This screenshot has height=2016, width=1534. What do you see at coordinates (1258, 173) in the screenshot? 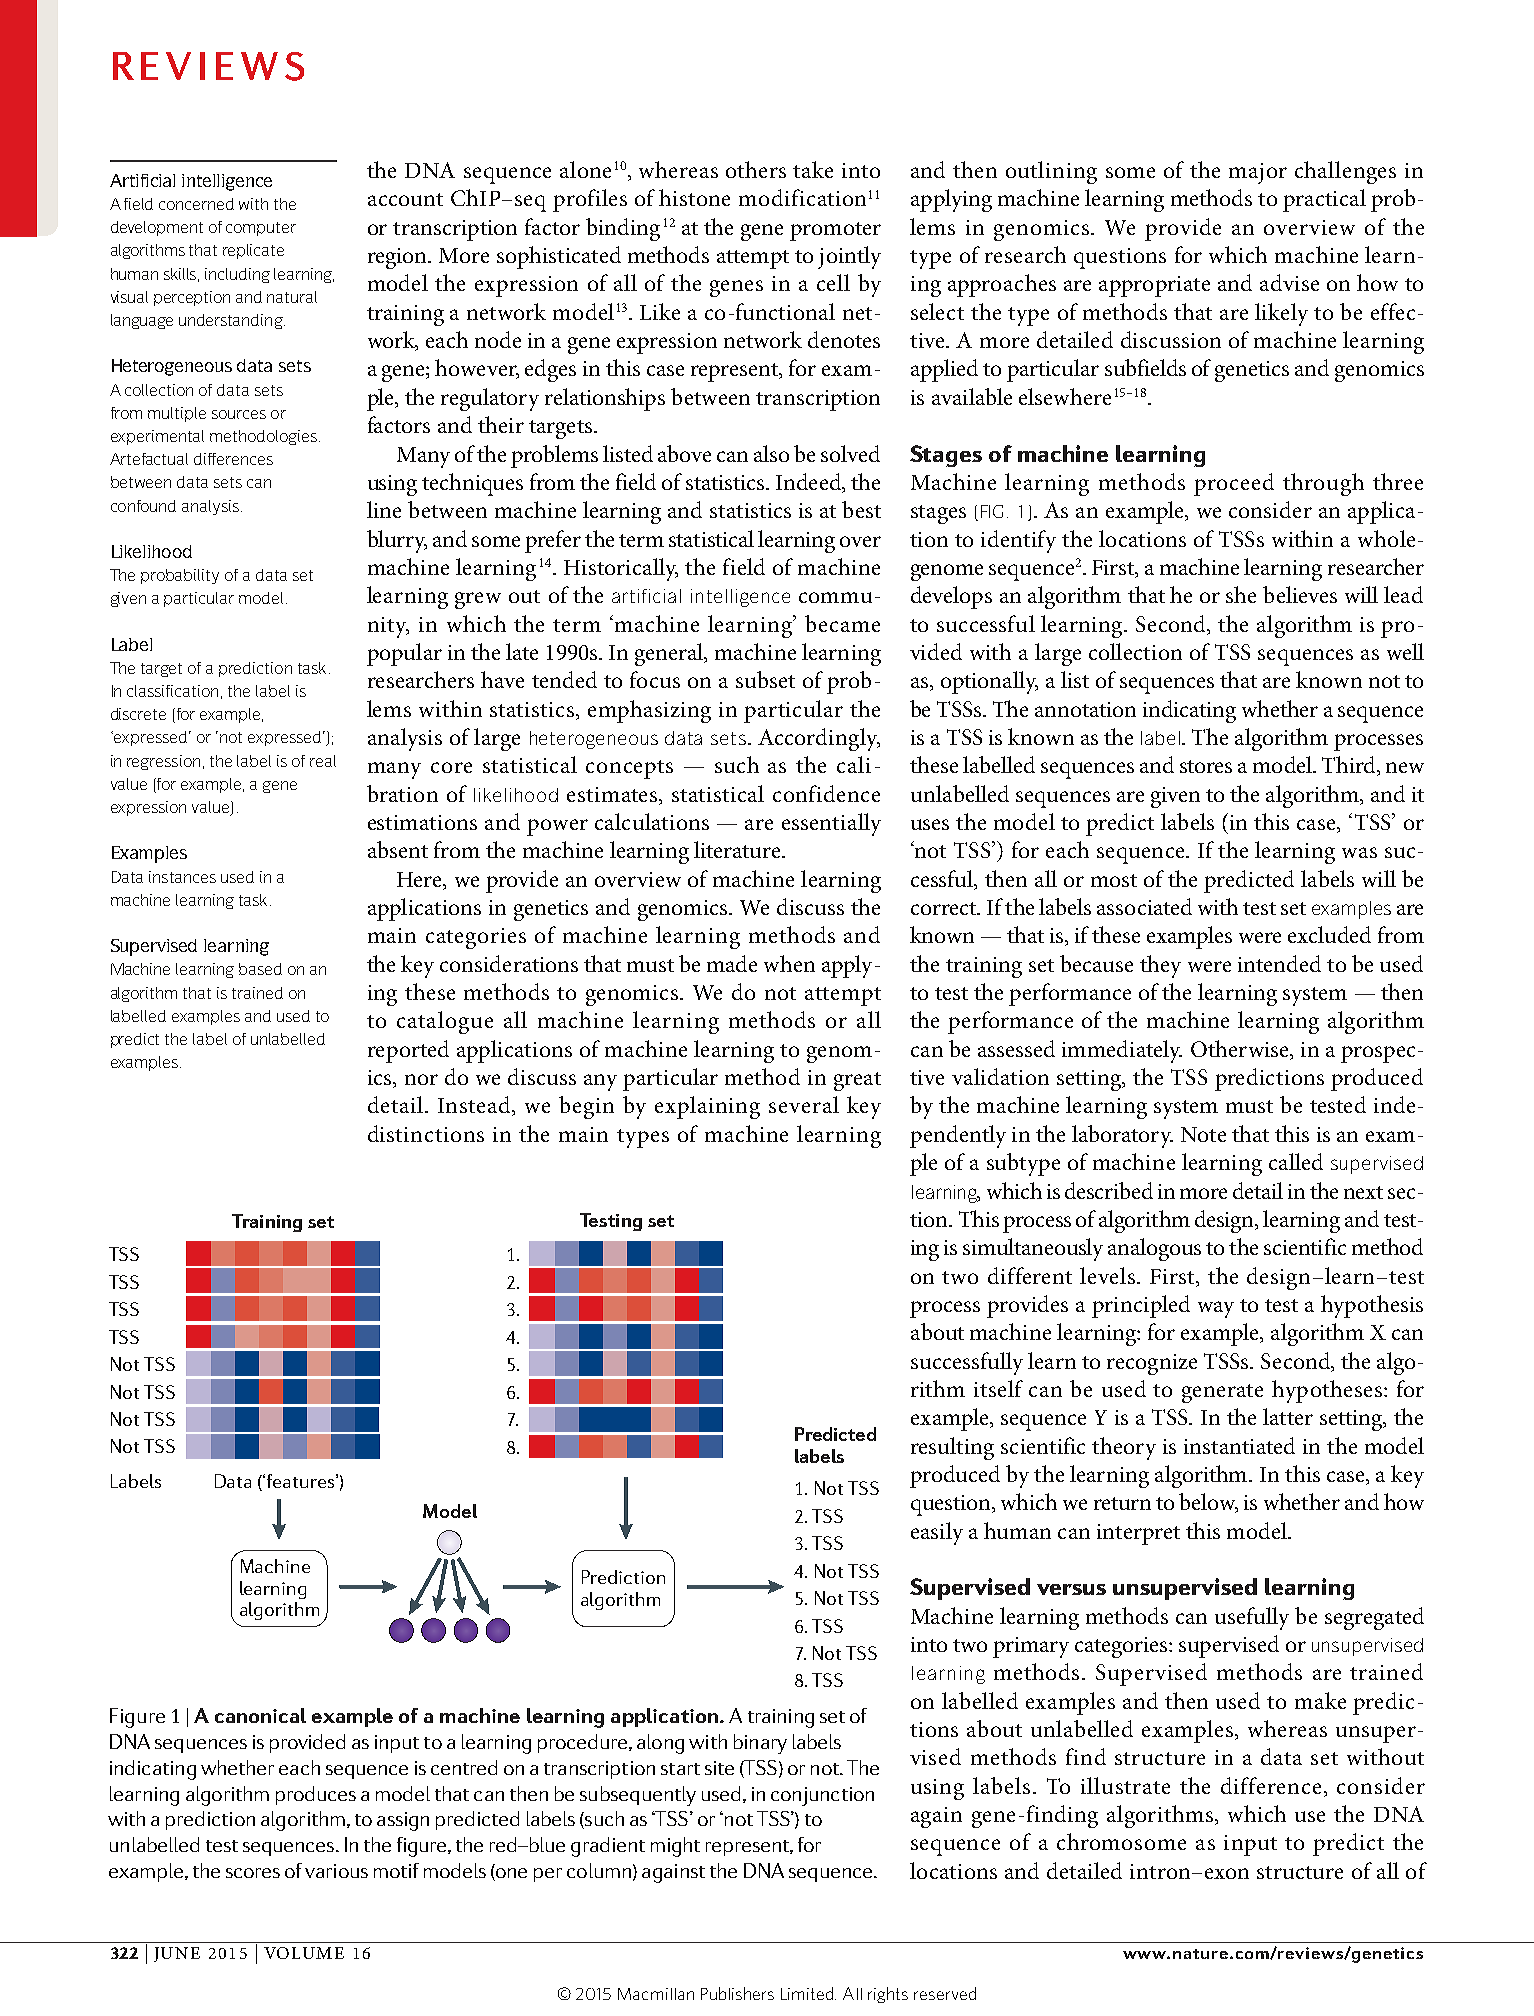
I see `major` at bounding box center [1258, 173].
